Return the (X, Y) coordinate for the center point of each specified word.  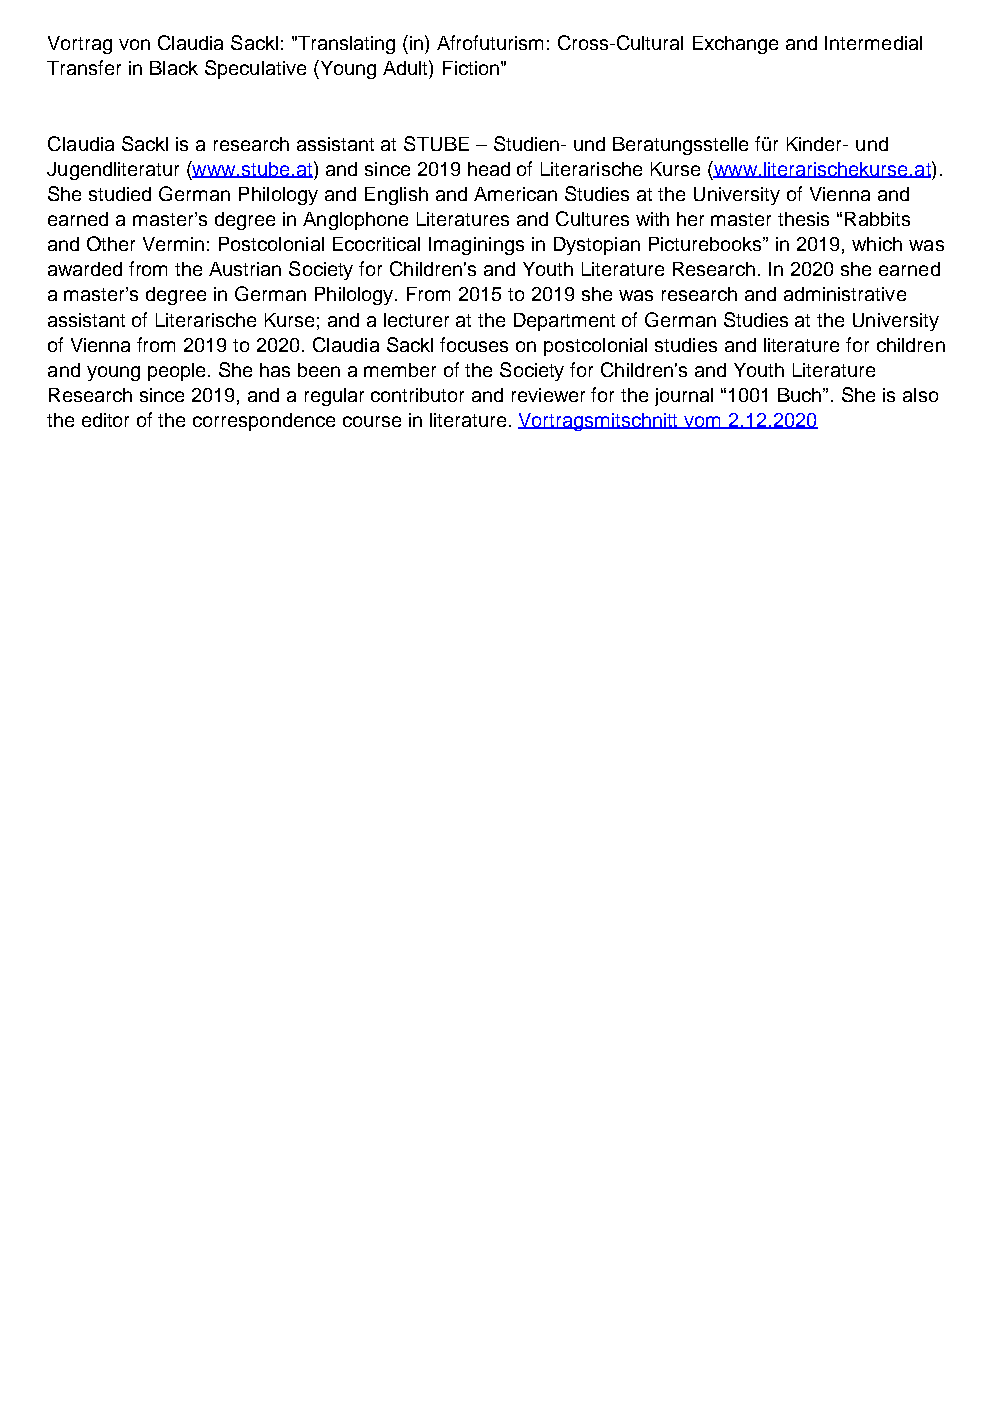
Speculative (255, 69)
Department (564, 322)
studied (120, 194)
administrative (845, 294)
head (489, 169)
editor (105, 420)
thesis (803, 219)
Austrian (245, 269)
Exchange (735, 45)
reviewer (548, 395)
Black (174, 68)
